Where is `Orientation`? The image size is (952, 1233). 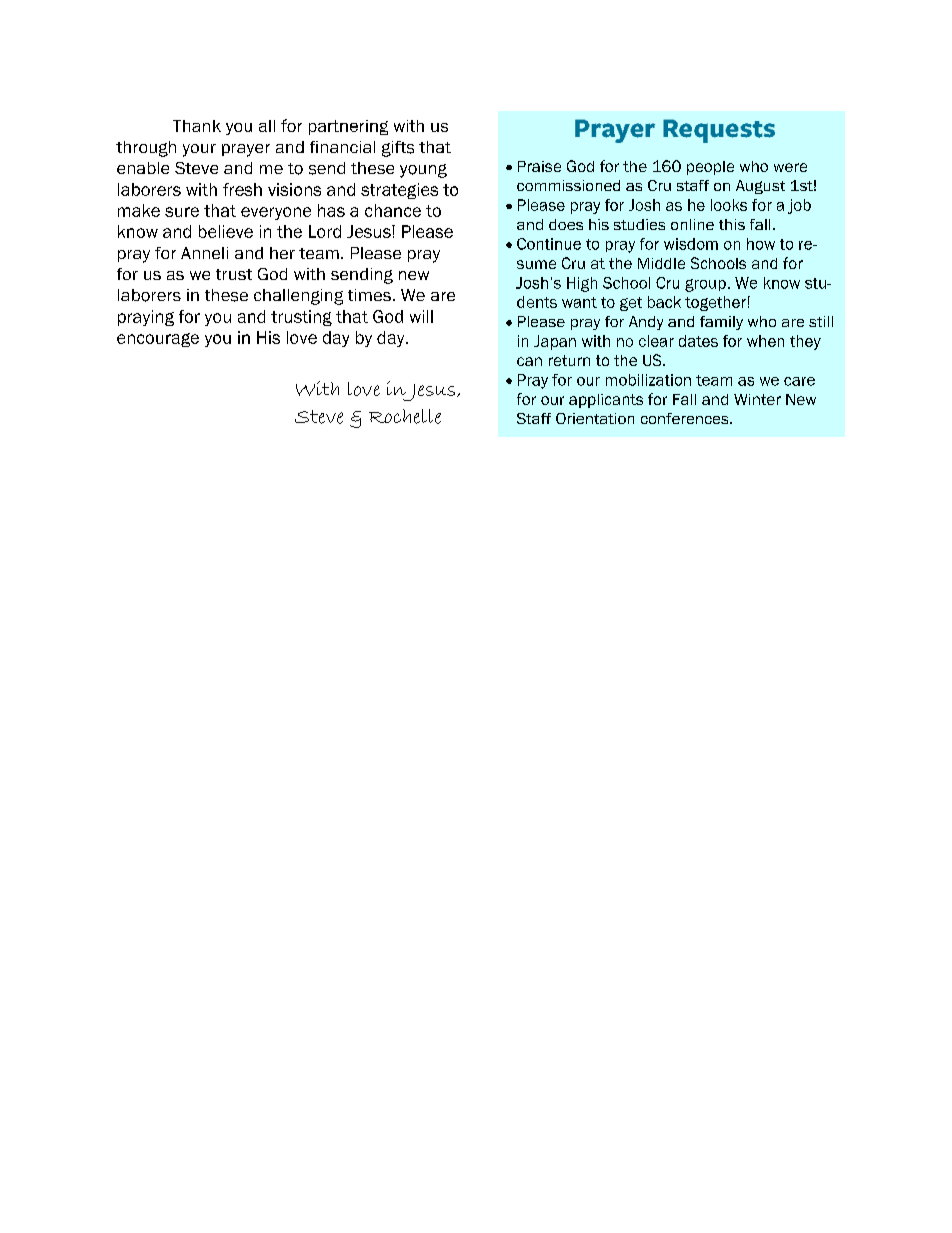
Orientation is located at coordinates (595, 418).
